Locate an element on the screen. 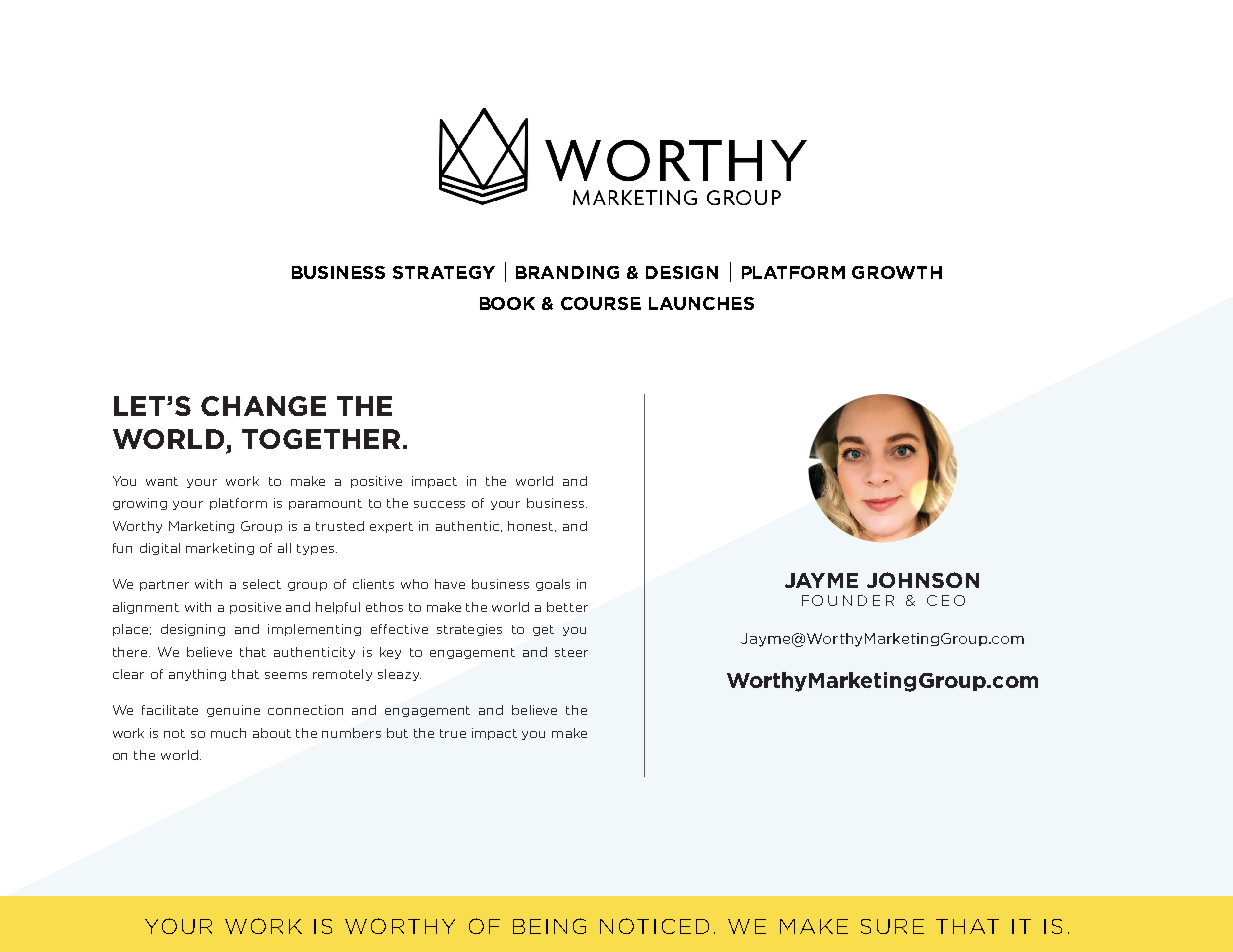 The height and width of the screenshot is (952, 1233). BOOK is located at coordinates (507, 303).
